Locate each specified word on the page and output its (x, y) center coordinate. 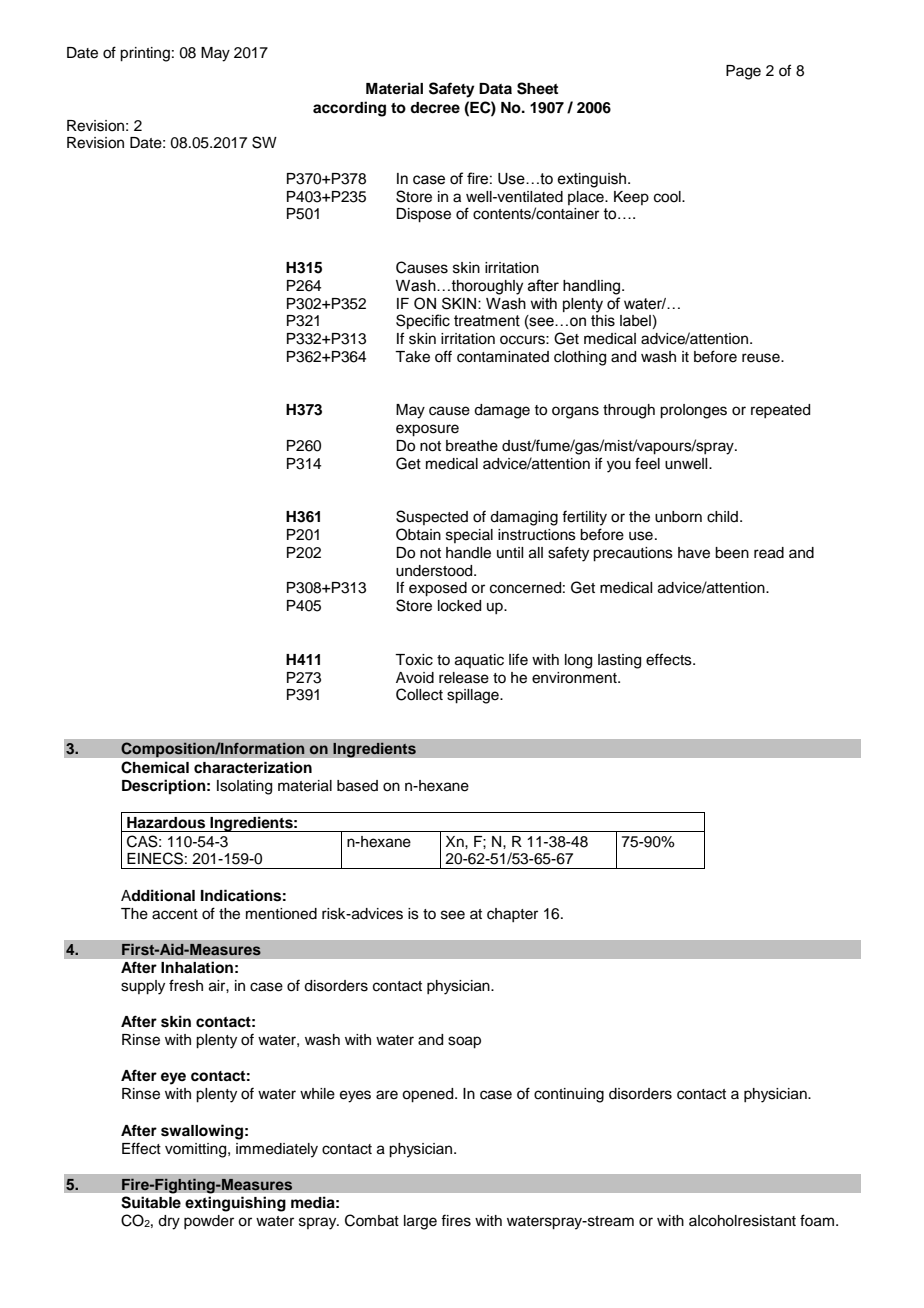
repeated (780, 411)
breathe (472, 446)
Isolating (244, 787)
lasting (619, 661)
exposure (427, 430)
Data (495, 88)
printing (145, 54)
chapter (512, 915)
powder (209, 1222)
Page (743, 72)
